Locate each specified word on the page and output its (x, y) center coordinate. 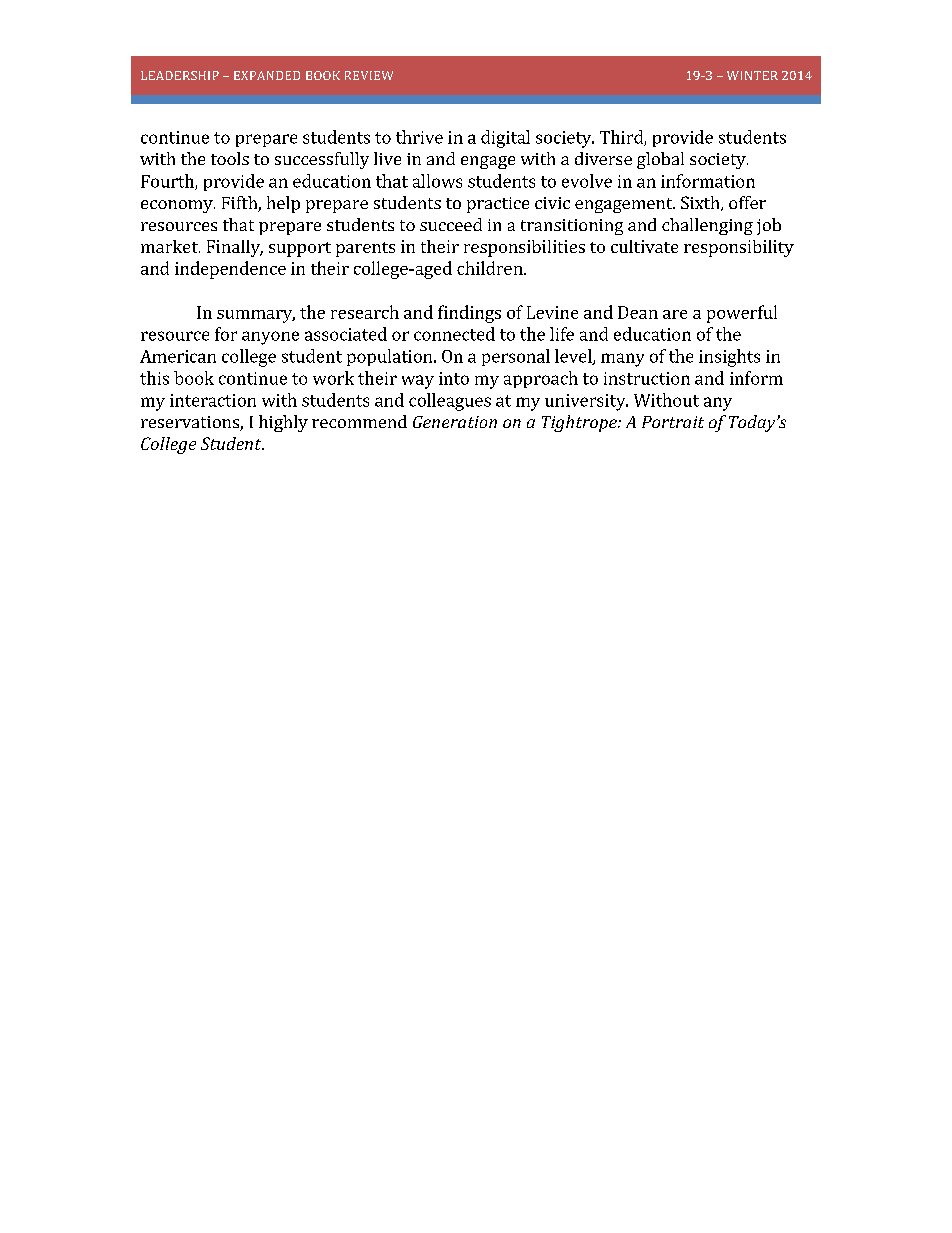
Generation (455, 422)
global (660, 160)
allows (437, 181)
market (170, 246)
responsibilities (524, 248)
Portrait (673, 422)
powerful (742, 314)
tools (230, 158)
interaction (213, 400)
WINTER (752, 75)
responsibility (739, 248)
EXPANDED (267, 75)
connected (454, 334)
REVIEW (369, 75)
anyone (270, 338)
